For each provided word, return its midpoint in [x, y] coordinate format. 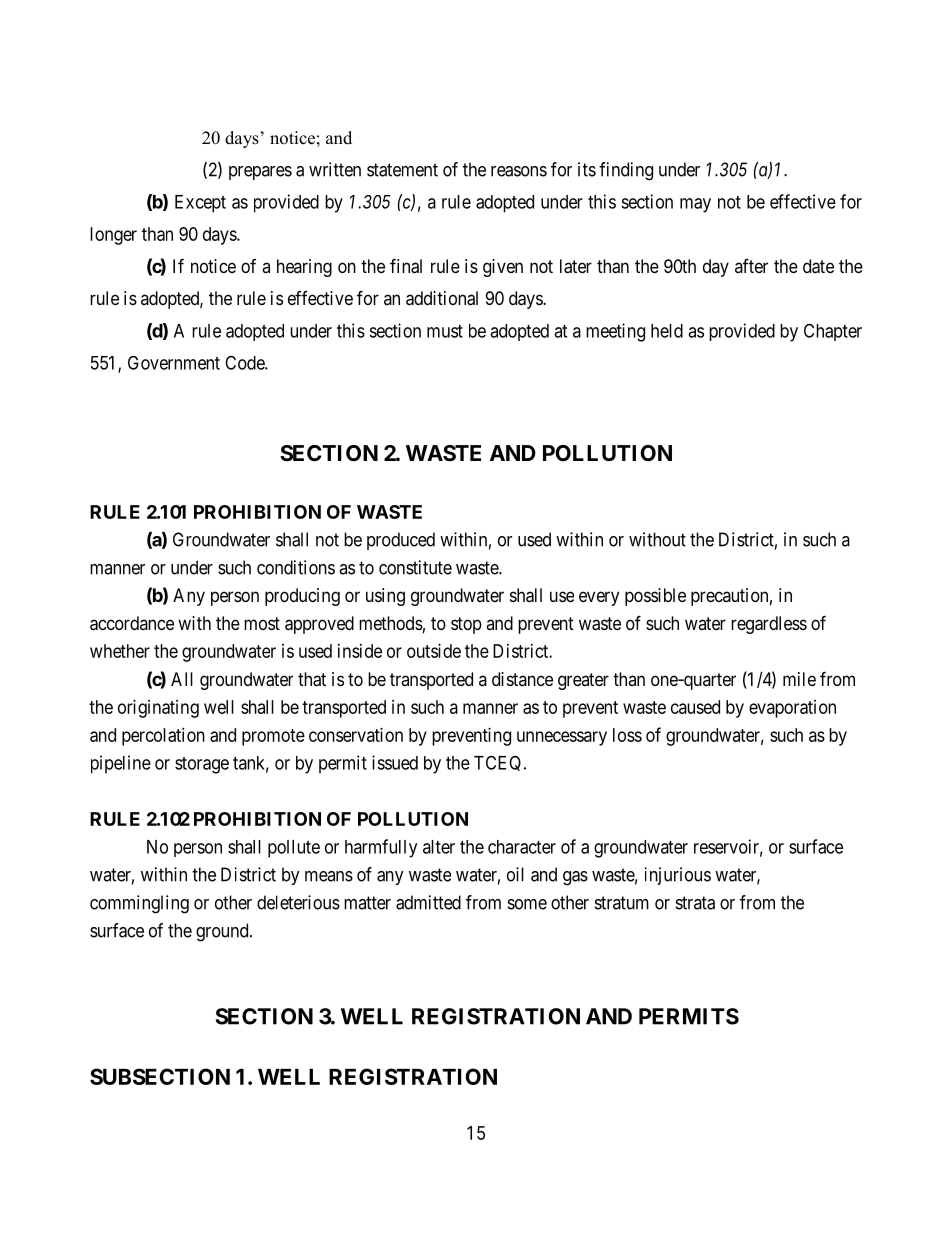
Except [200, 204]
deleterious [298, 902]
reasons [519, 171]
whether [120, 651]
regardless [769, 625]
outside [434, 651]
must [445, 331]
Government [174, 363]
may [695, 205]
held [667, 331]
